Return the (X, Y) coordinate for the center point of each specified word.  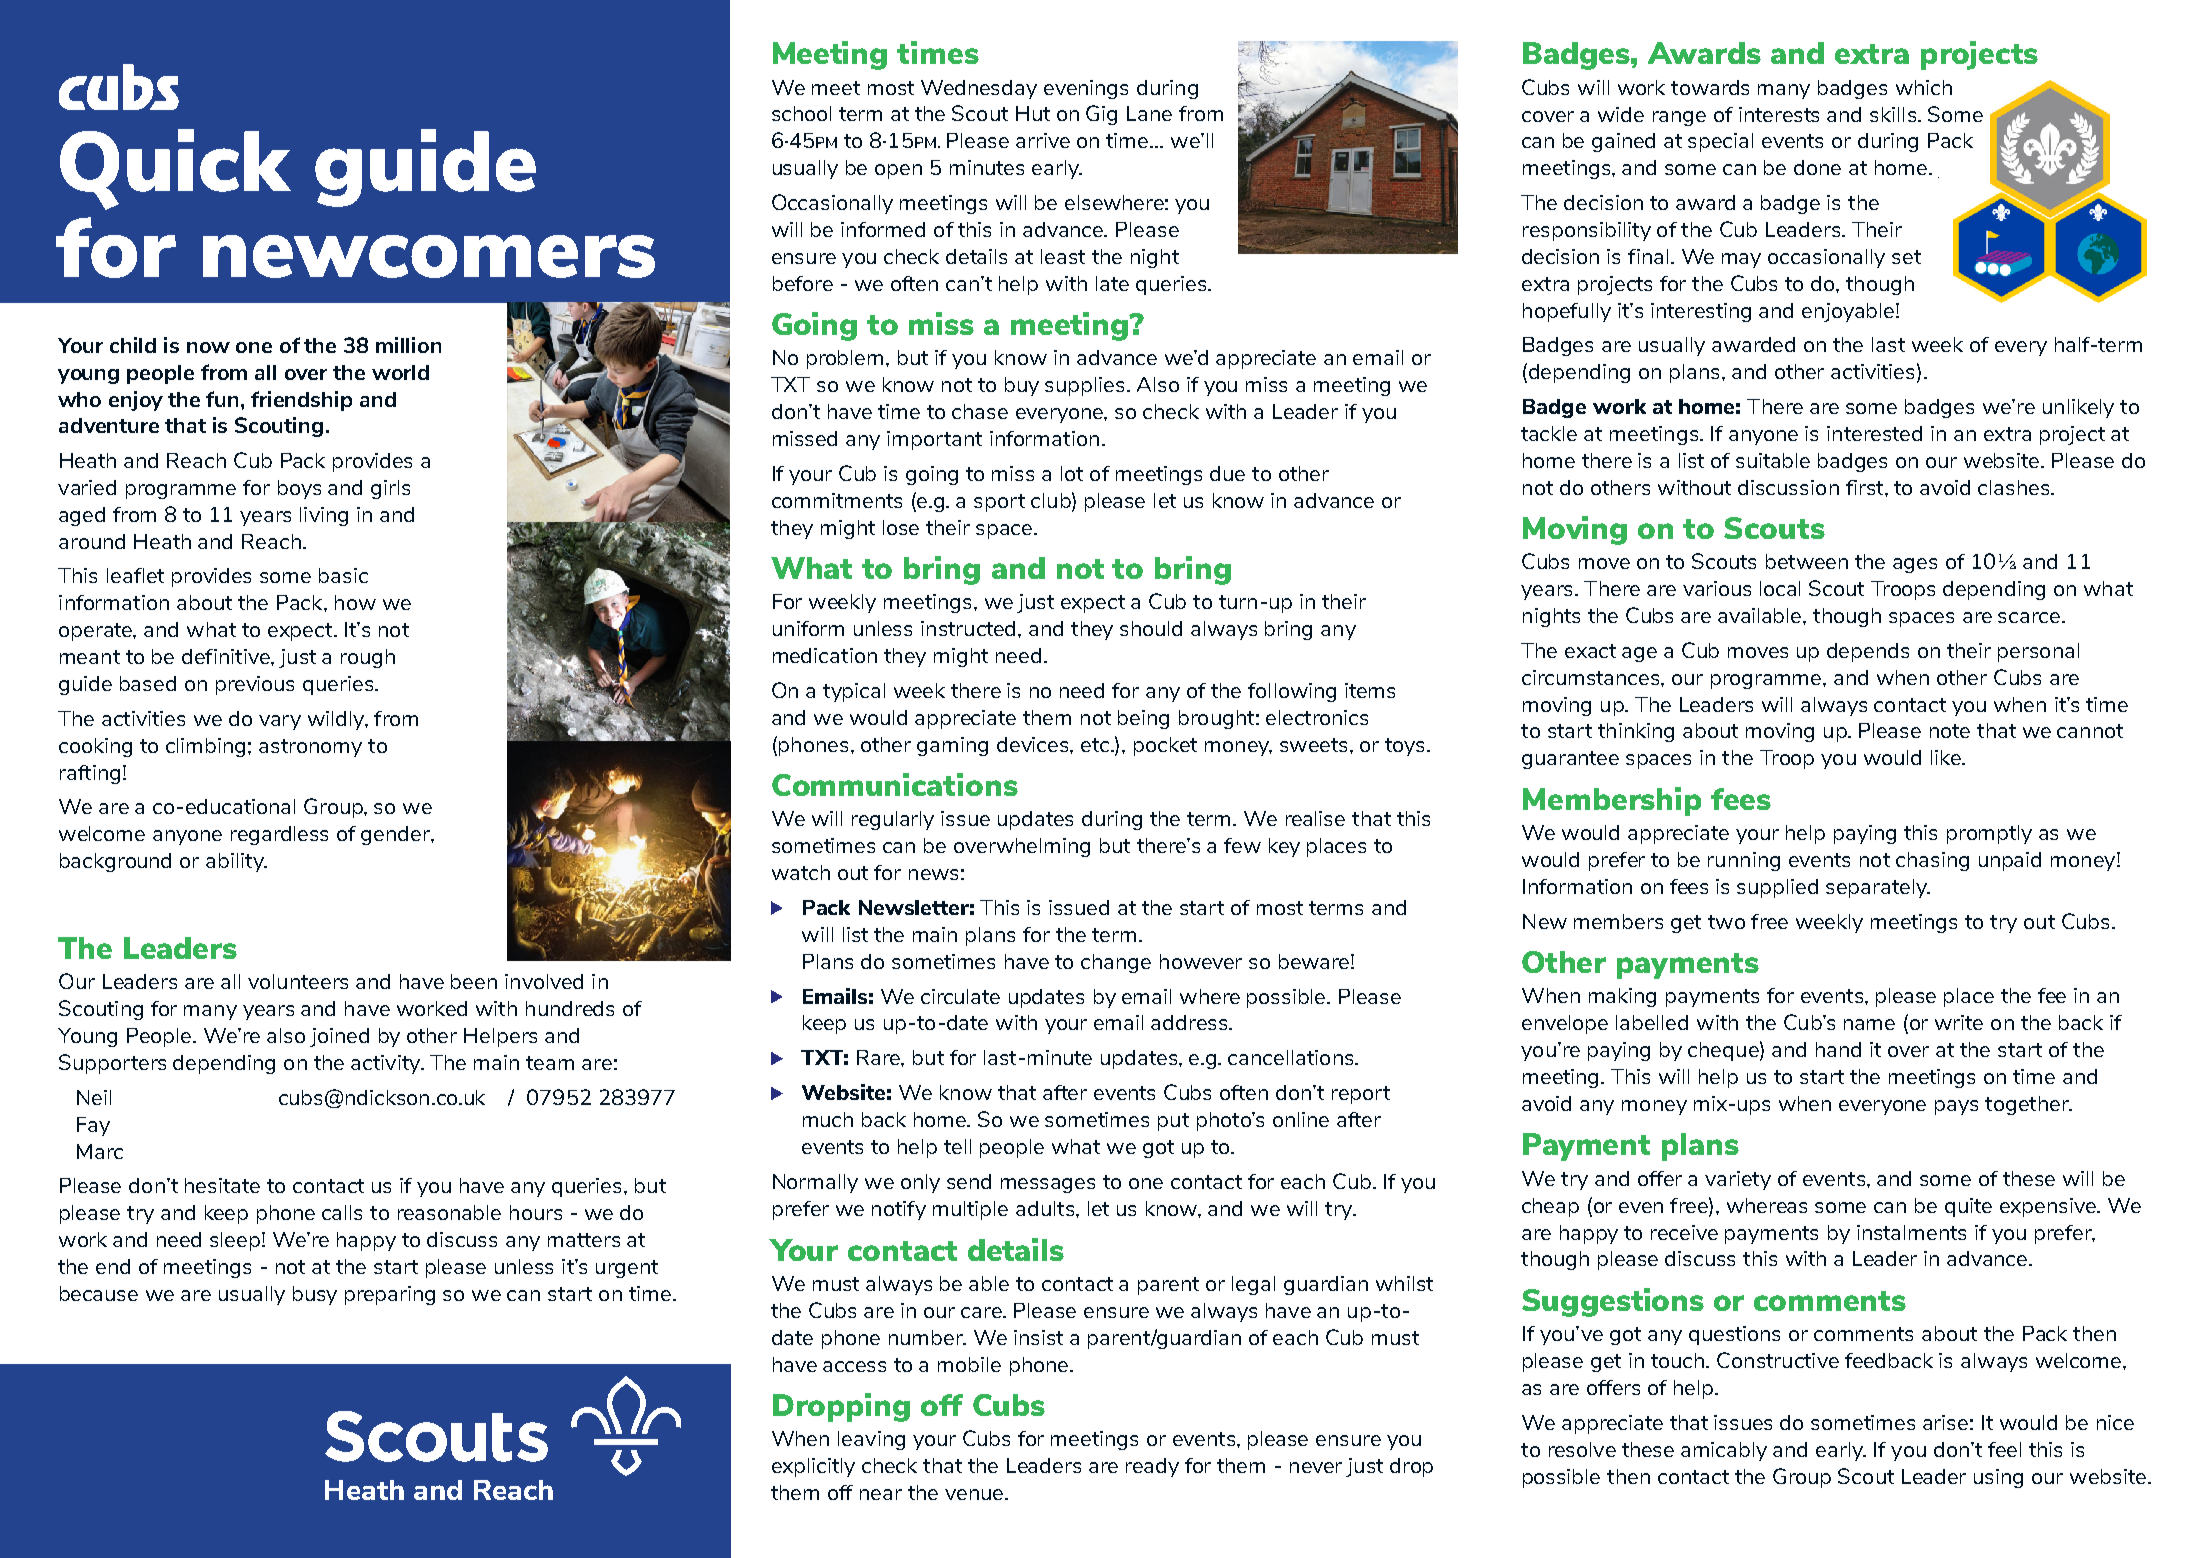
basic (343, 575)
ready (1152, 1467)
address (1190, 1022)
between (1807, 561)
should (1151, 628)
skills (1893, 114)
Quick (175, 169)
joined (339, 1037)
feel (2004, 1449)
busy (315, 1295)
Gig (1101, 115)
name (1869, 1024)
